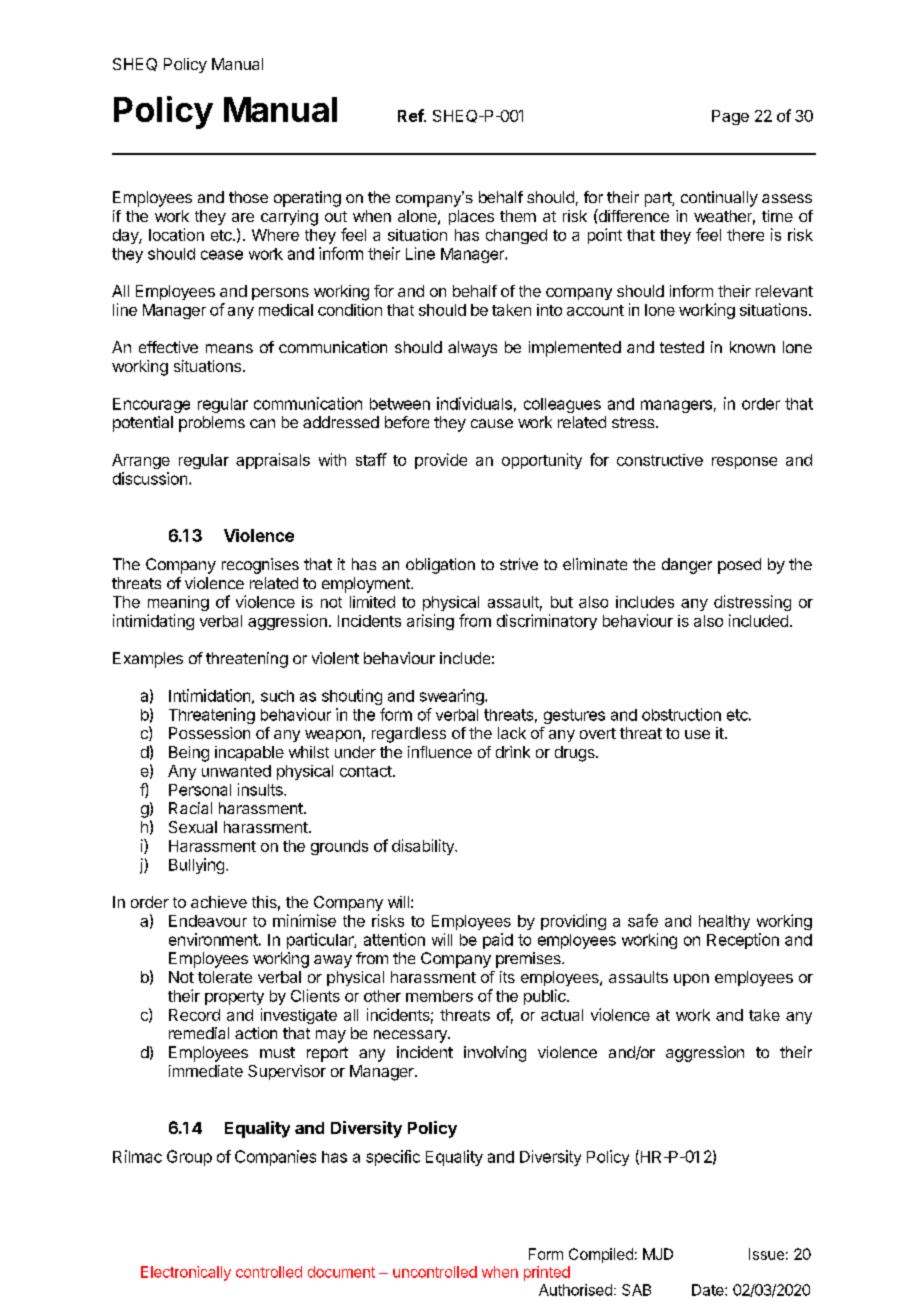 This screenshot has width=924, height=1308. What do you see at coordinates (440, 566) in the screenshot?
I see `obligation` at bounding box center [440, 566].
